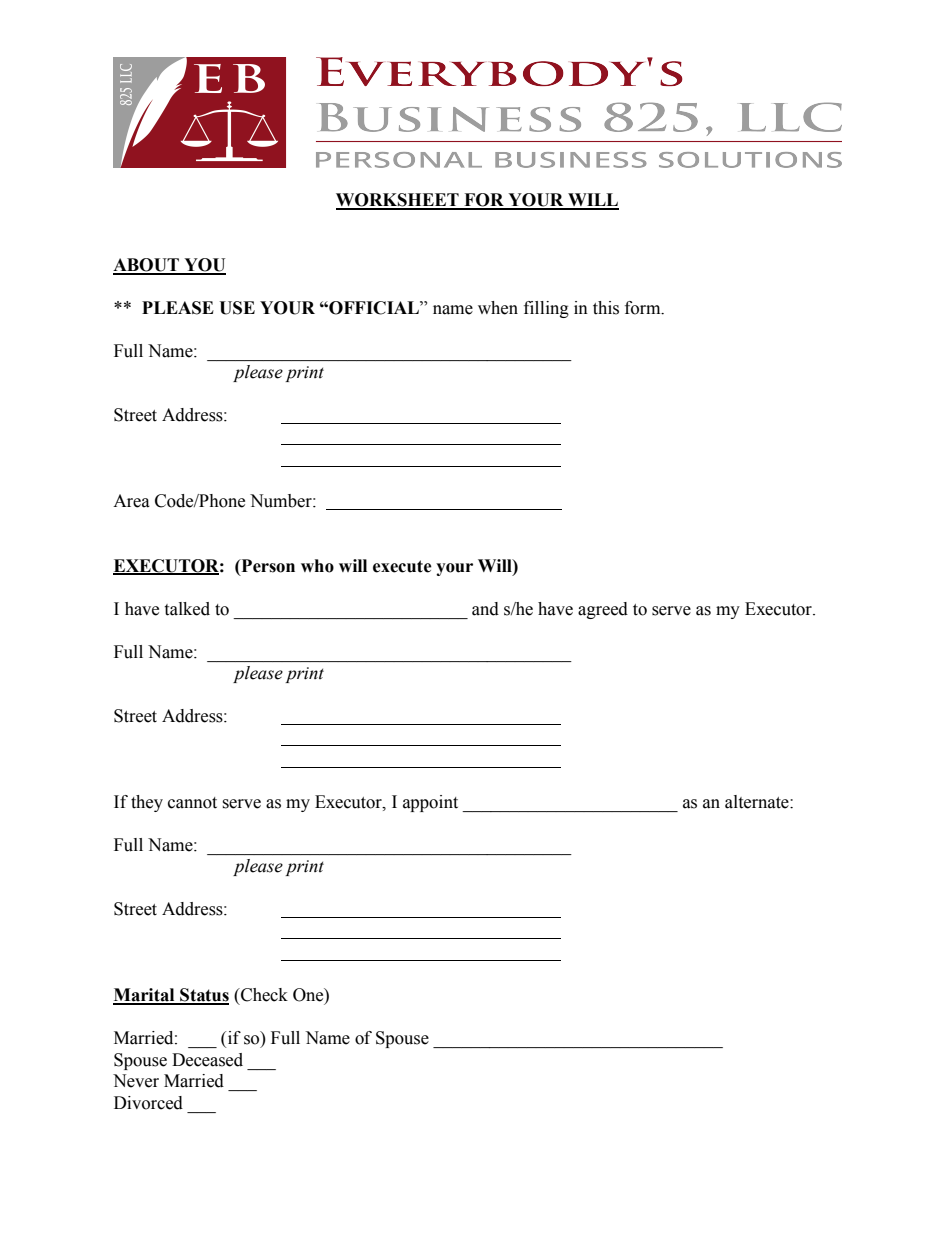 This page has width=952, height=1233. What do you see at coordinates (644, 308) in the page?
I see `form` at bounding box center [644, 308].
